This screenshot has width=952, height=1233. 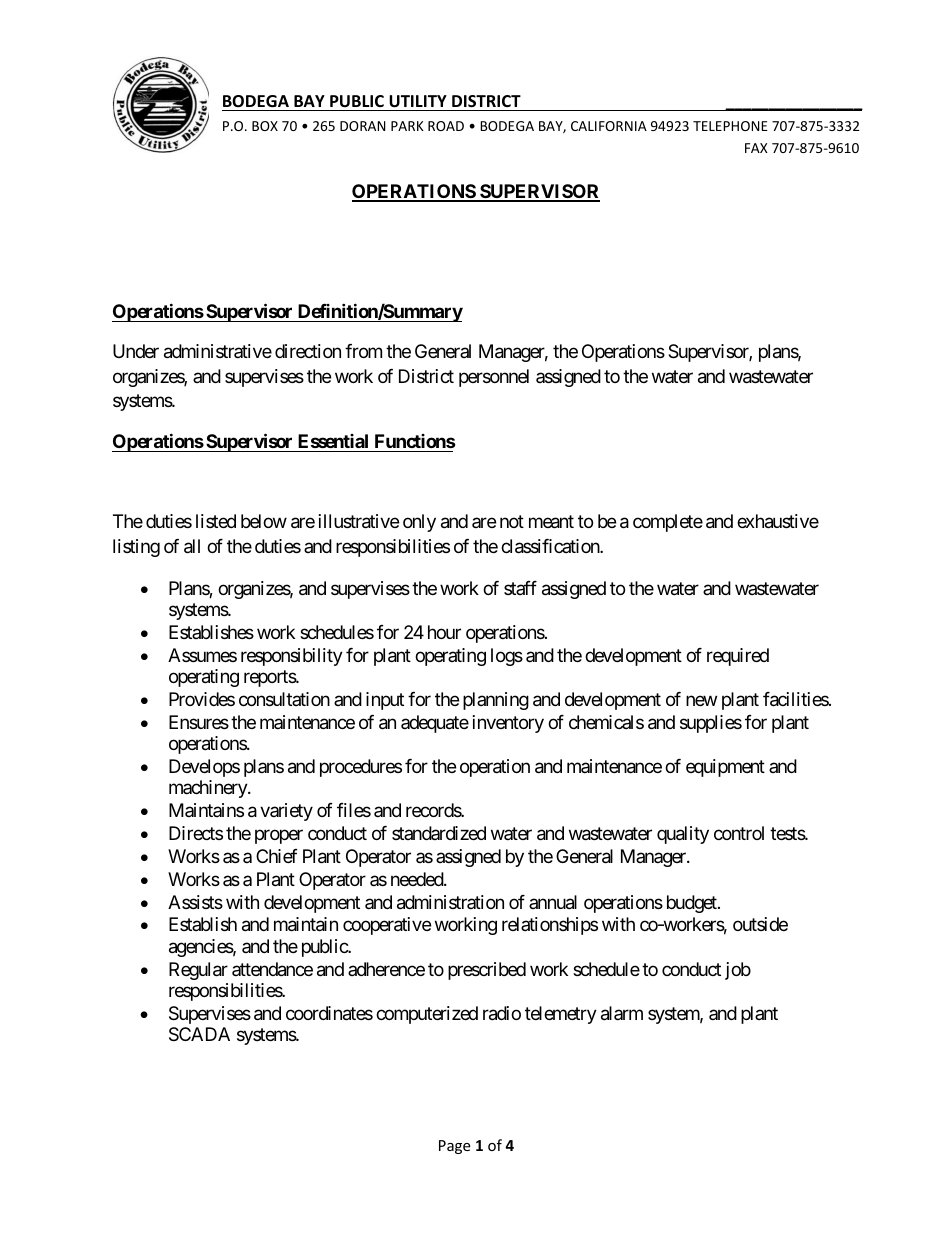 I want to click on complete, so click(x=668, y=523).
